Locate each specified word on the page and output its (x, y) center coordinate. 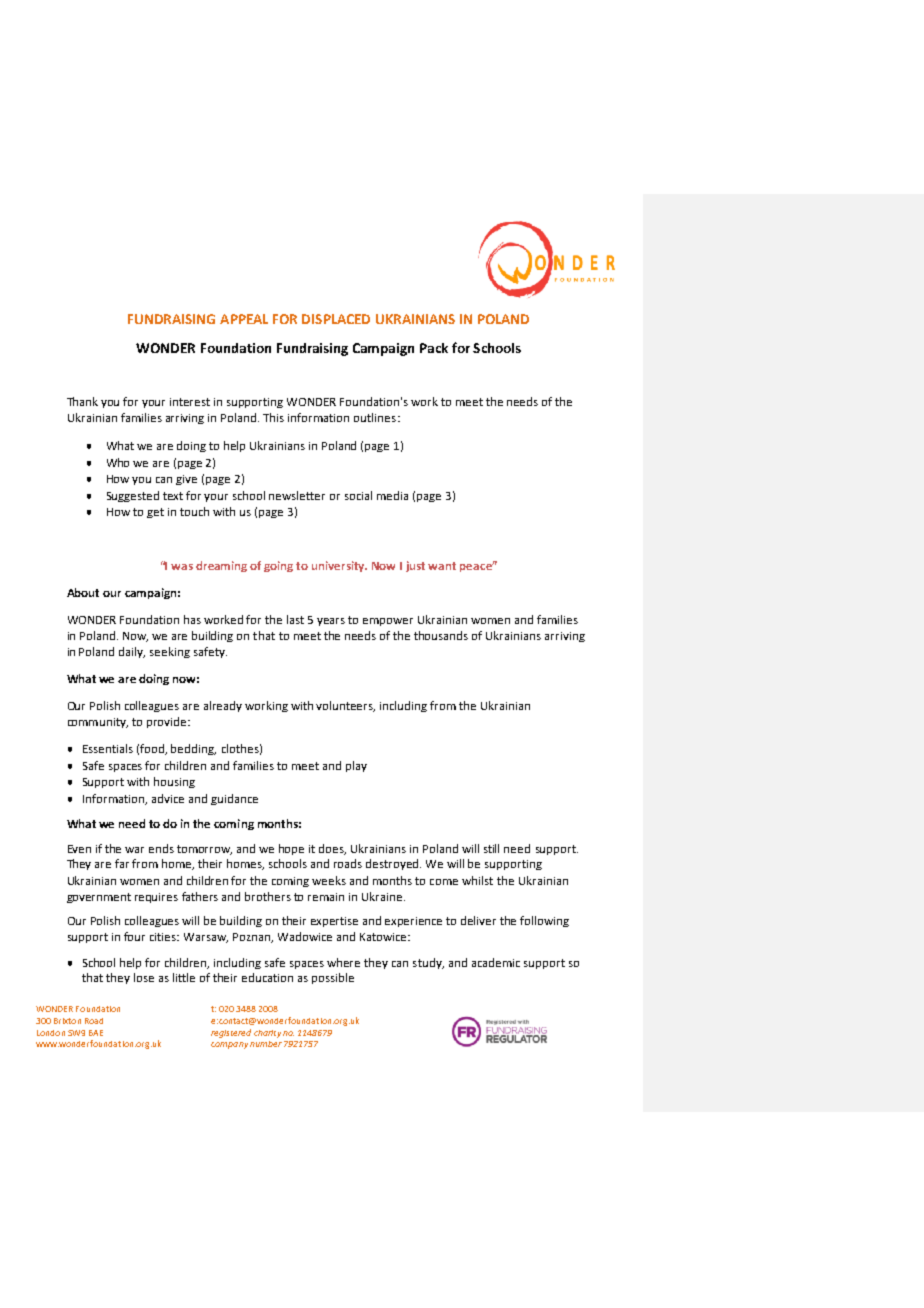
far (122, 863)
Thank (82, 401)
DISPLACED (336, 319)
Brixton (67, 1021)
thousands (441, 635)
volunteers (345, 706)
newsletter (297, 495)
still (491, 848)
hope (291, 849)
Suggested (133, 496)
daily (132, 652)
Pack (434, 348)
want (442, 566)
